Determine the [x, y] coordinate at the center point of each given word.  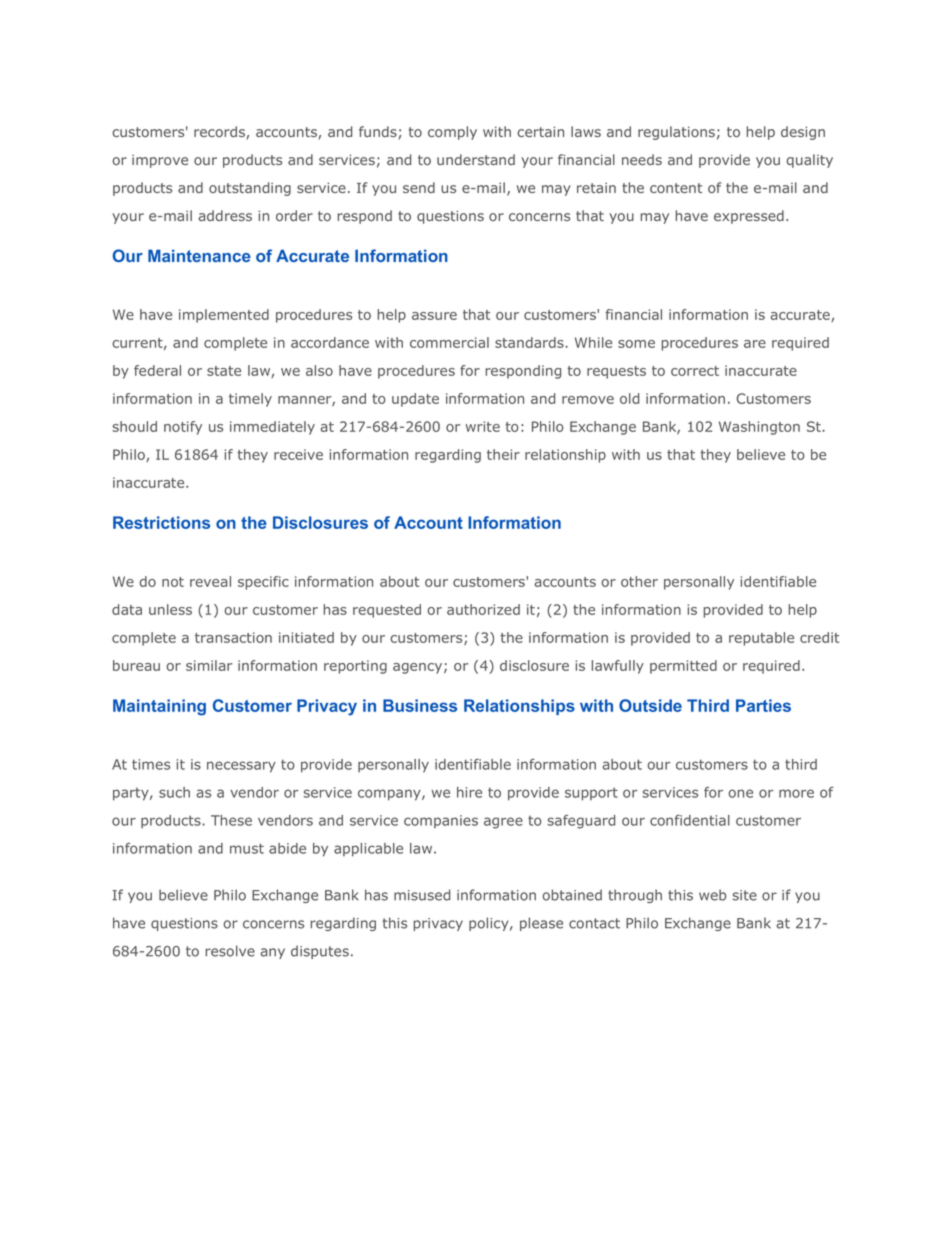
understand [476, 159]
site [745, 895]
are [755, 344]
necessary [241, 767]
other [639, 581]
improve [160, 161]
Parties [763, 705]
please [541, 924]
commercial [449, 342]
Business [420, 705]
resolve [230, 951]
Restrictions [161, 522]
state [224, 371]
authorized [483, 609]
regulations [676, 133]
